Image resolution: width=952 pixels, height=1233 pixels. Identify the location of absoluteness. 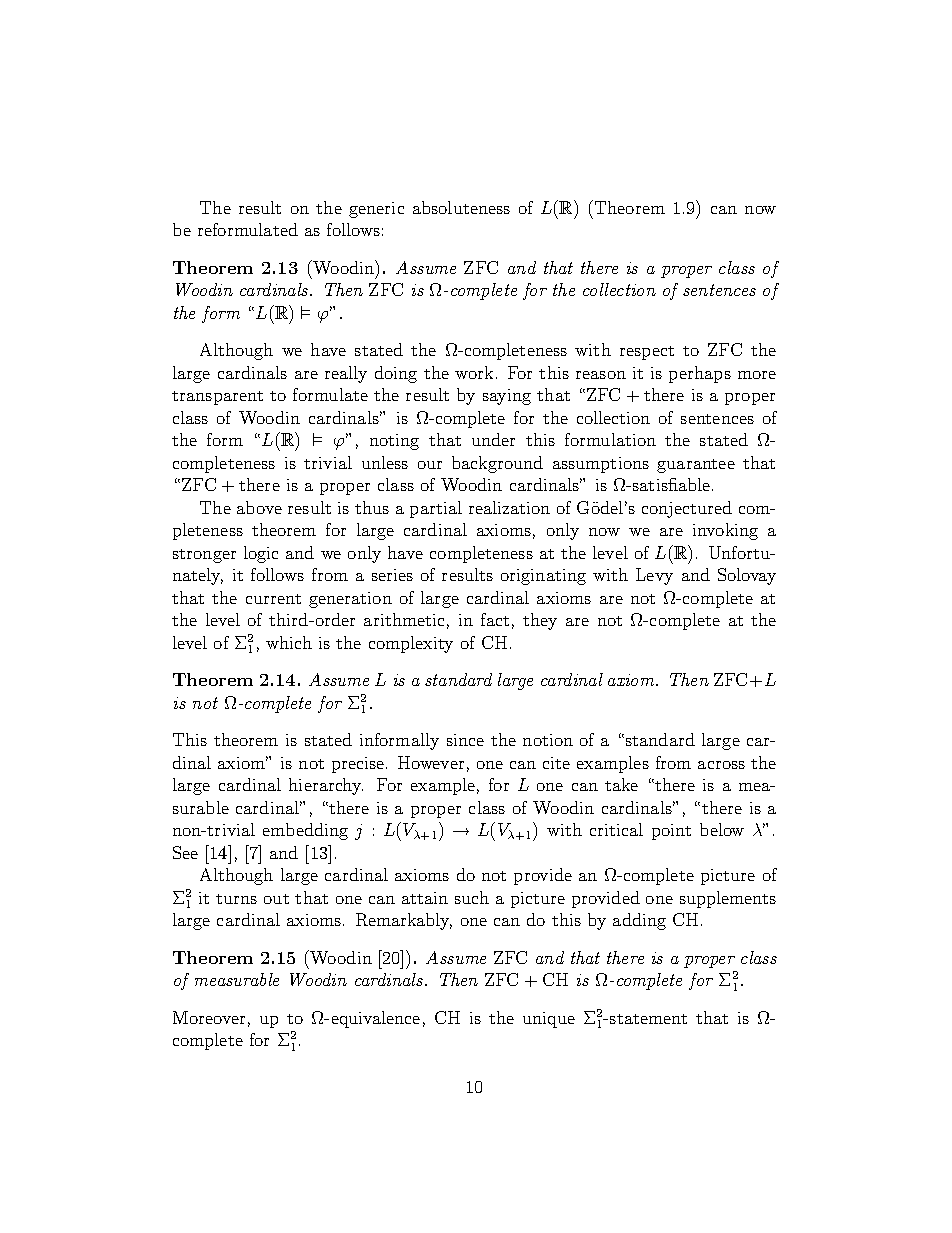
(461, 207).
